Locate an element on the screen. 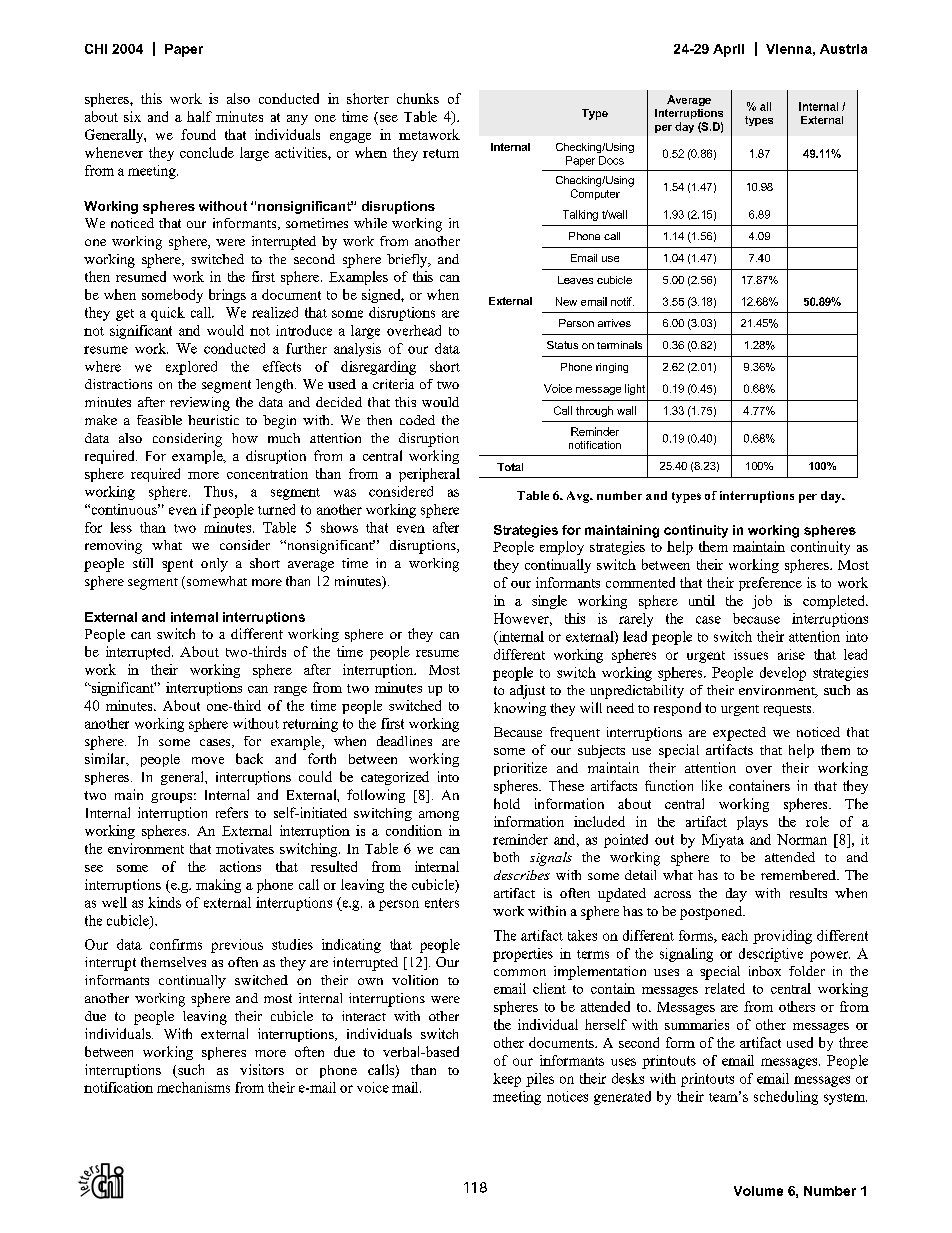  job is located at coordinates (762, 602).
